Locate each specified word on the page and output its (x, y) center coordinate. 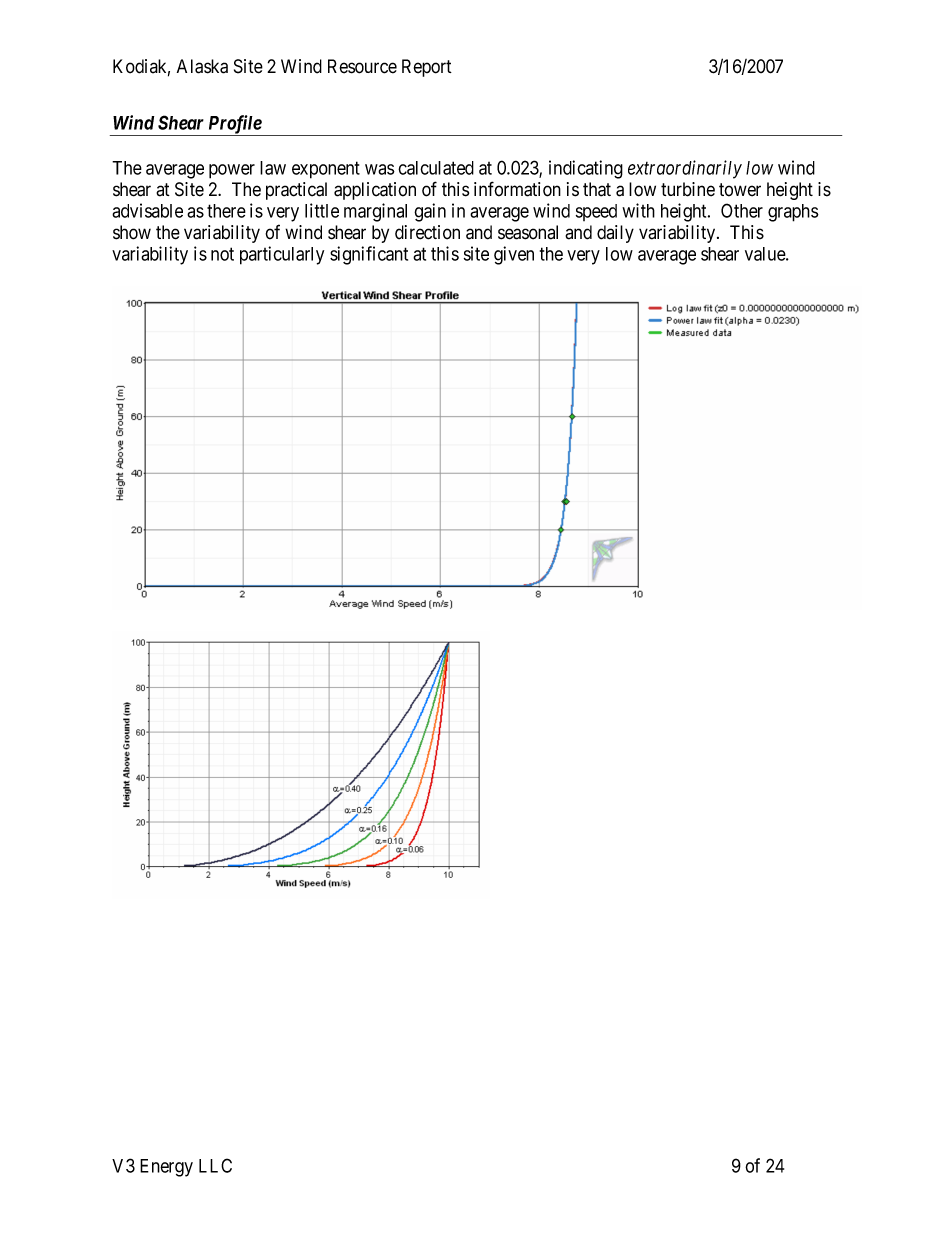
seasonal (528, 232)
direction (427, 232)
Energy (166, 1168)
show (132, 232)
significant (369, 255)
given (514, 255)
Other (742, 210)
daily (615, 234)
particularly (282, 255)
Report (427, 68)
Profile (234, 125)
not (222, 254)
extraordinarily (685, 169)
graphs (793, 213)
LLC (215, 1165)
